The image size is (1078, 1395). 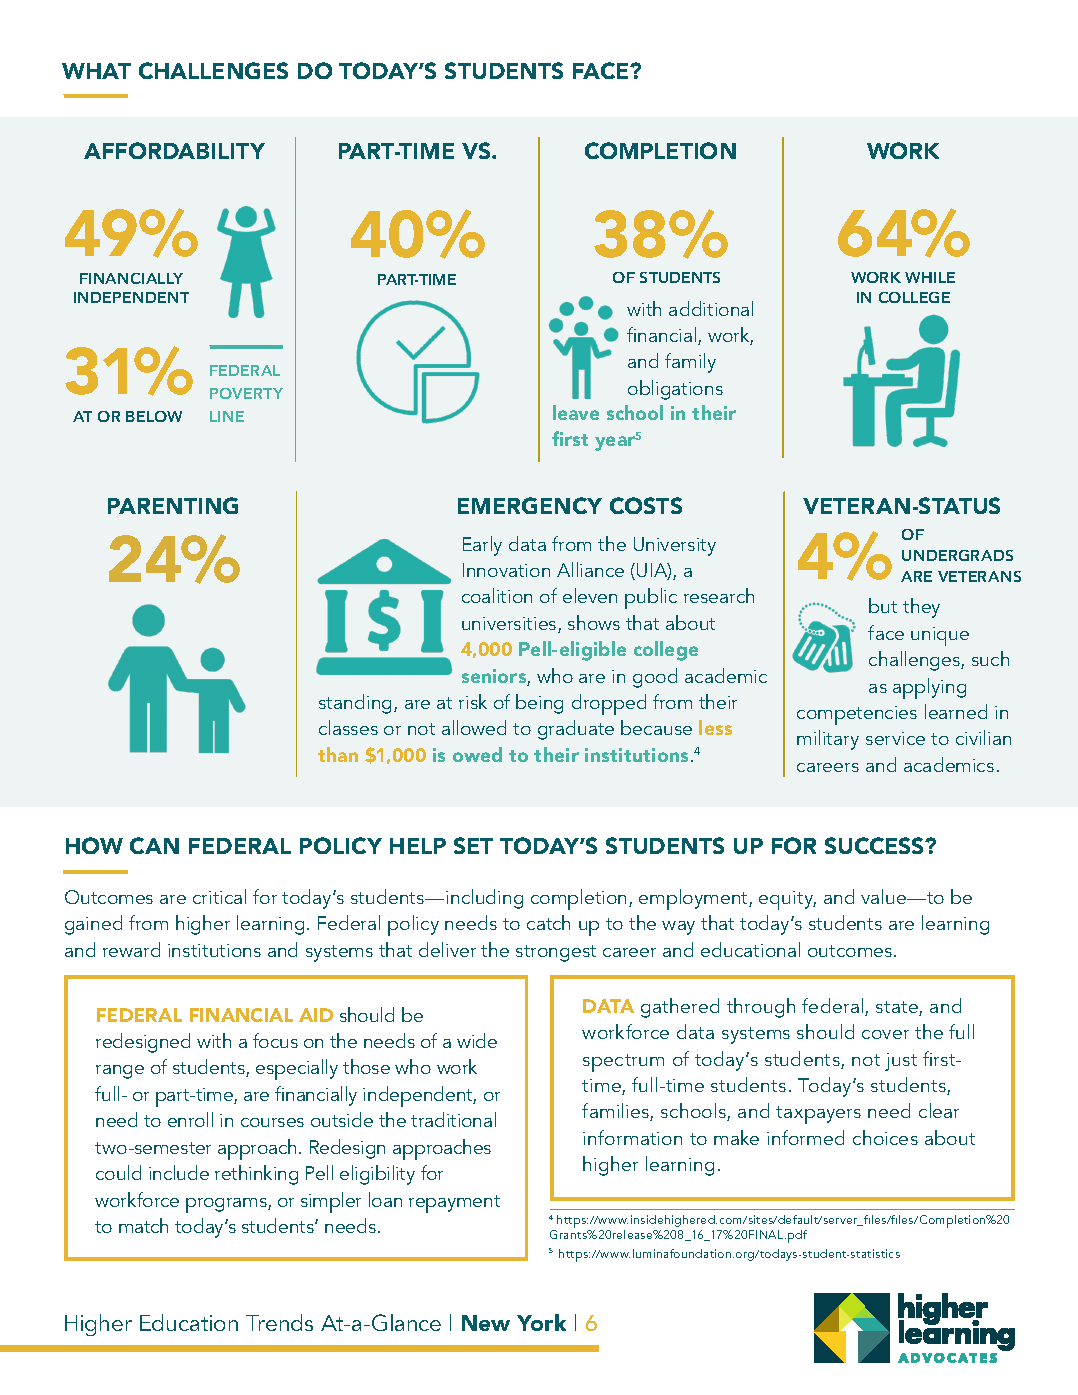 What do you see at coordinates (576, 412) in the image?
I see `leave` at bounding box center [576, 412].
